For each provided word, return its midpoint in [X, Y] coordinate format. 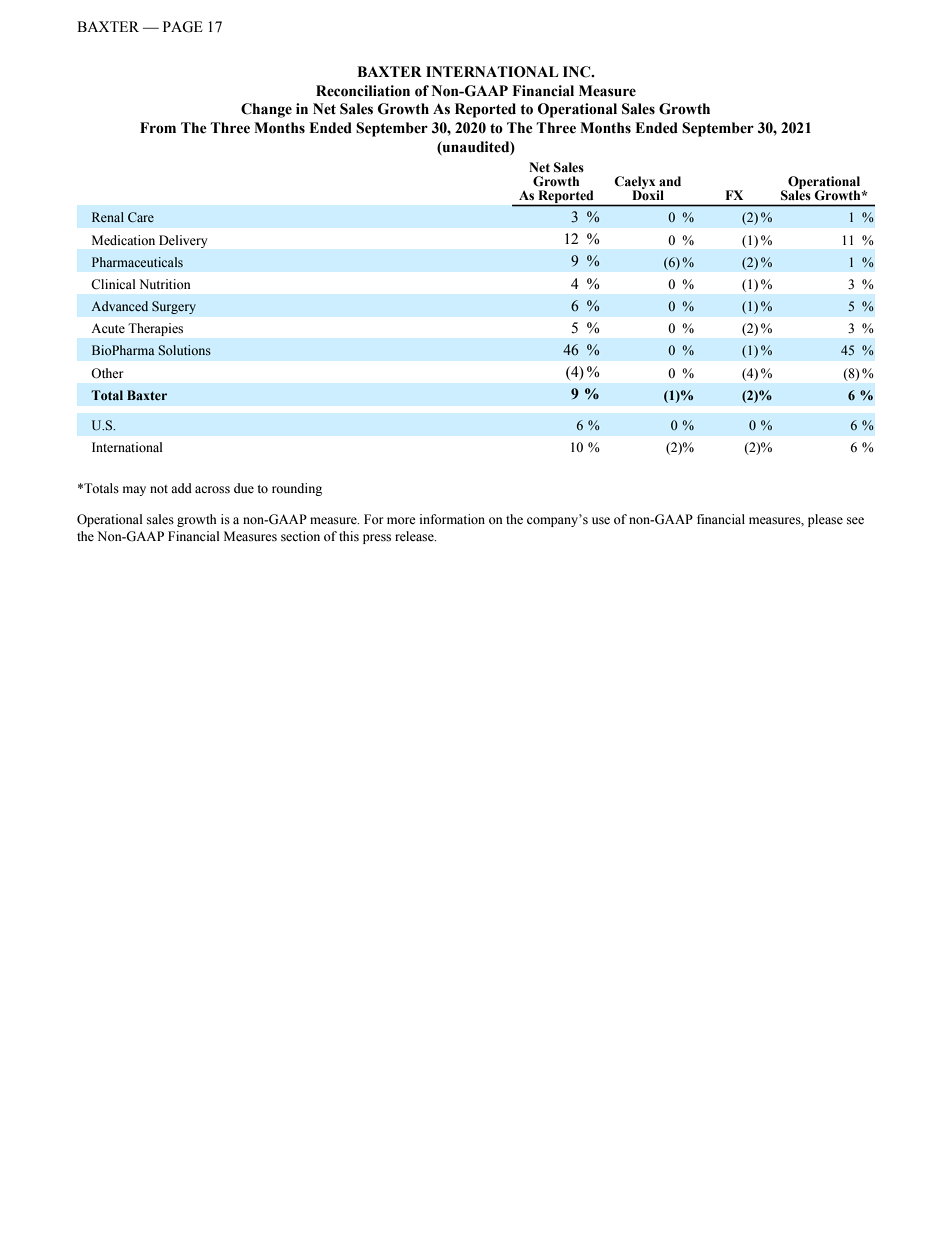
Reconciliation [363, 91]
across [212, 490]
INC [578, 72]
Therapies [155, 329]
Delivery [183, 241]
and [670, 181]
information [452, 519]
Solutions [185, 350]
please [825, 520]
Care [141, 217]
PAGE [183, 27]
